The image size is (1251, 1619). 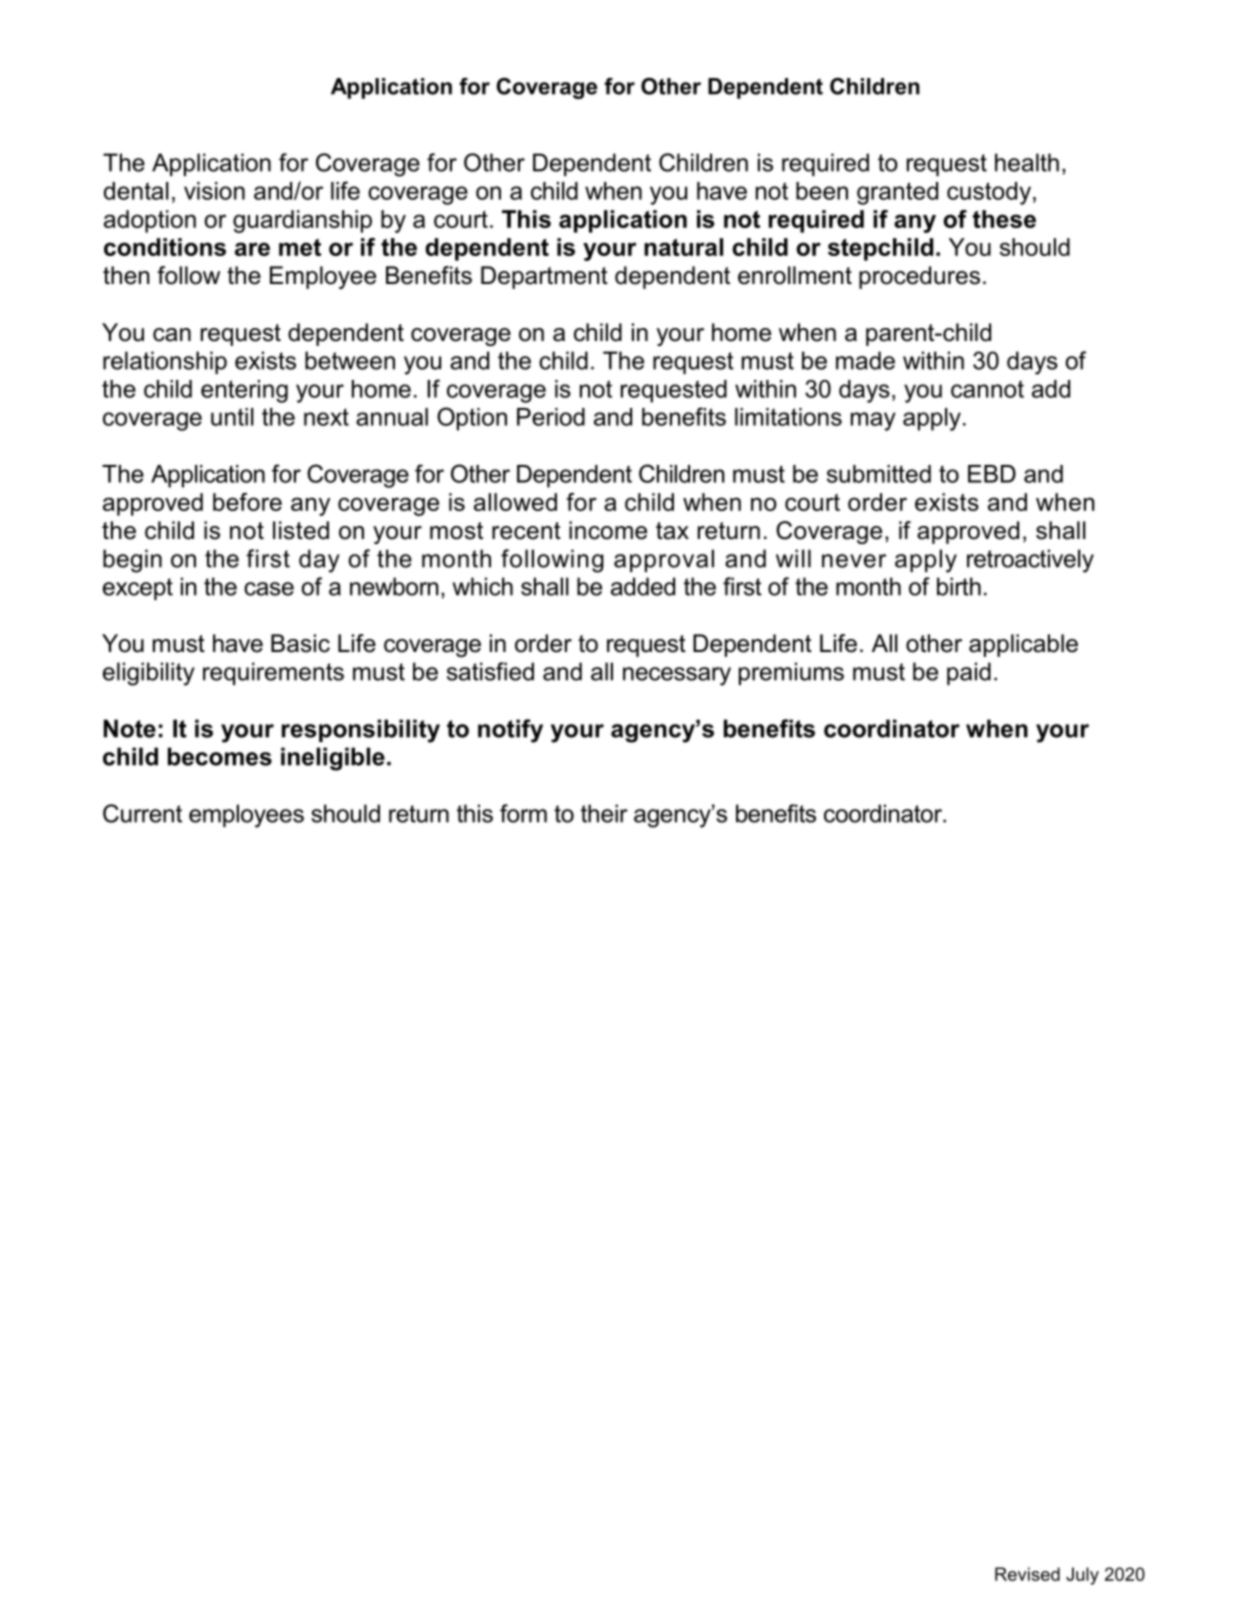 I want to click on Current, so click(x=142, y=813).
